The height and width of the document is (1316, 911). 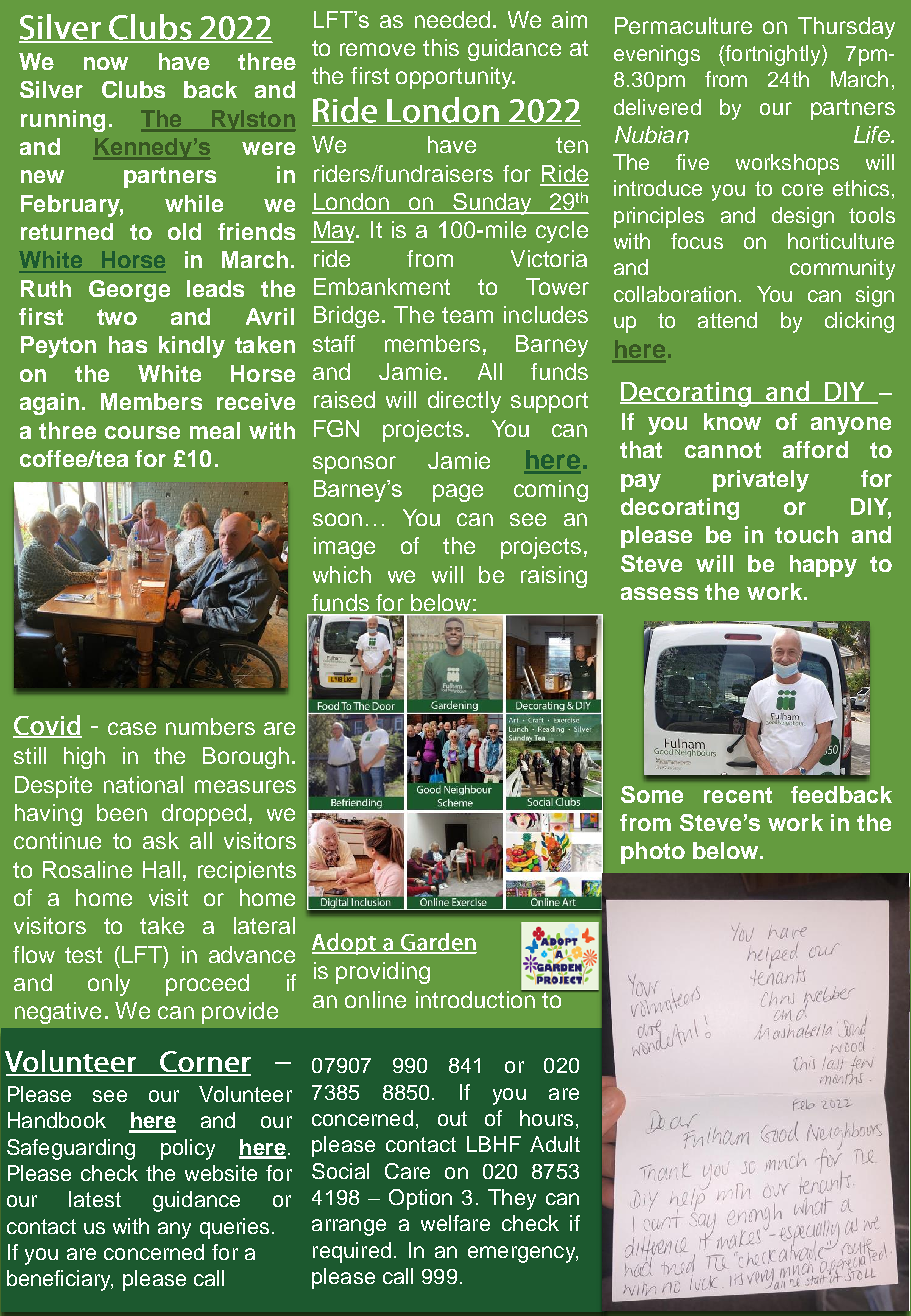 I want to click on Adult, so click(x=555, y=1144).
